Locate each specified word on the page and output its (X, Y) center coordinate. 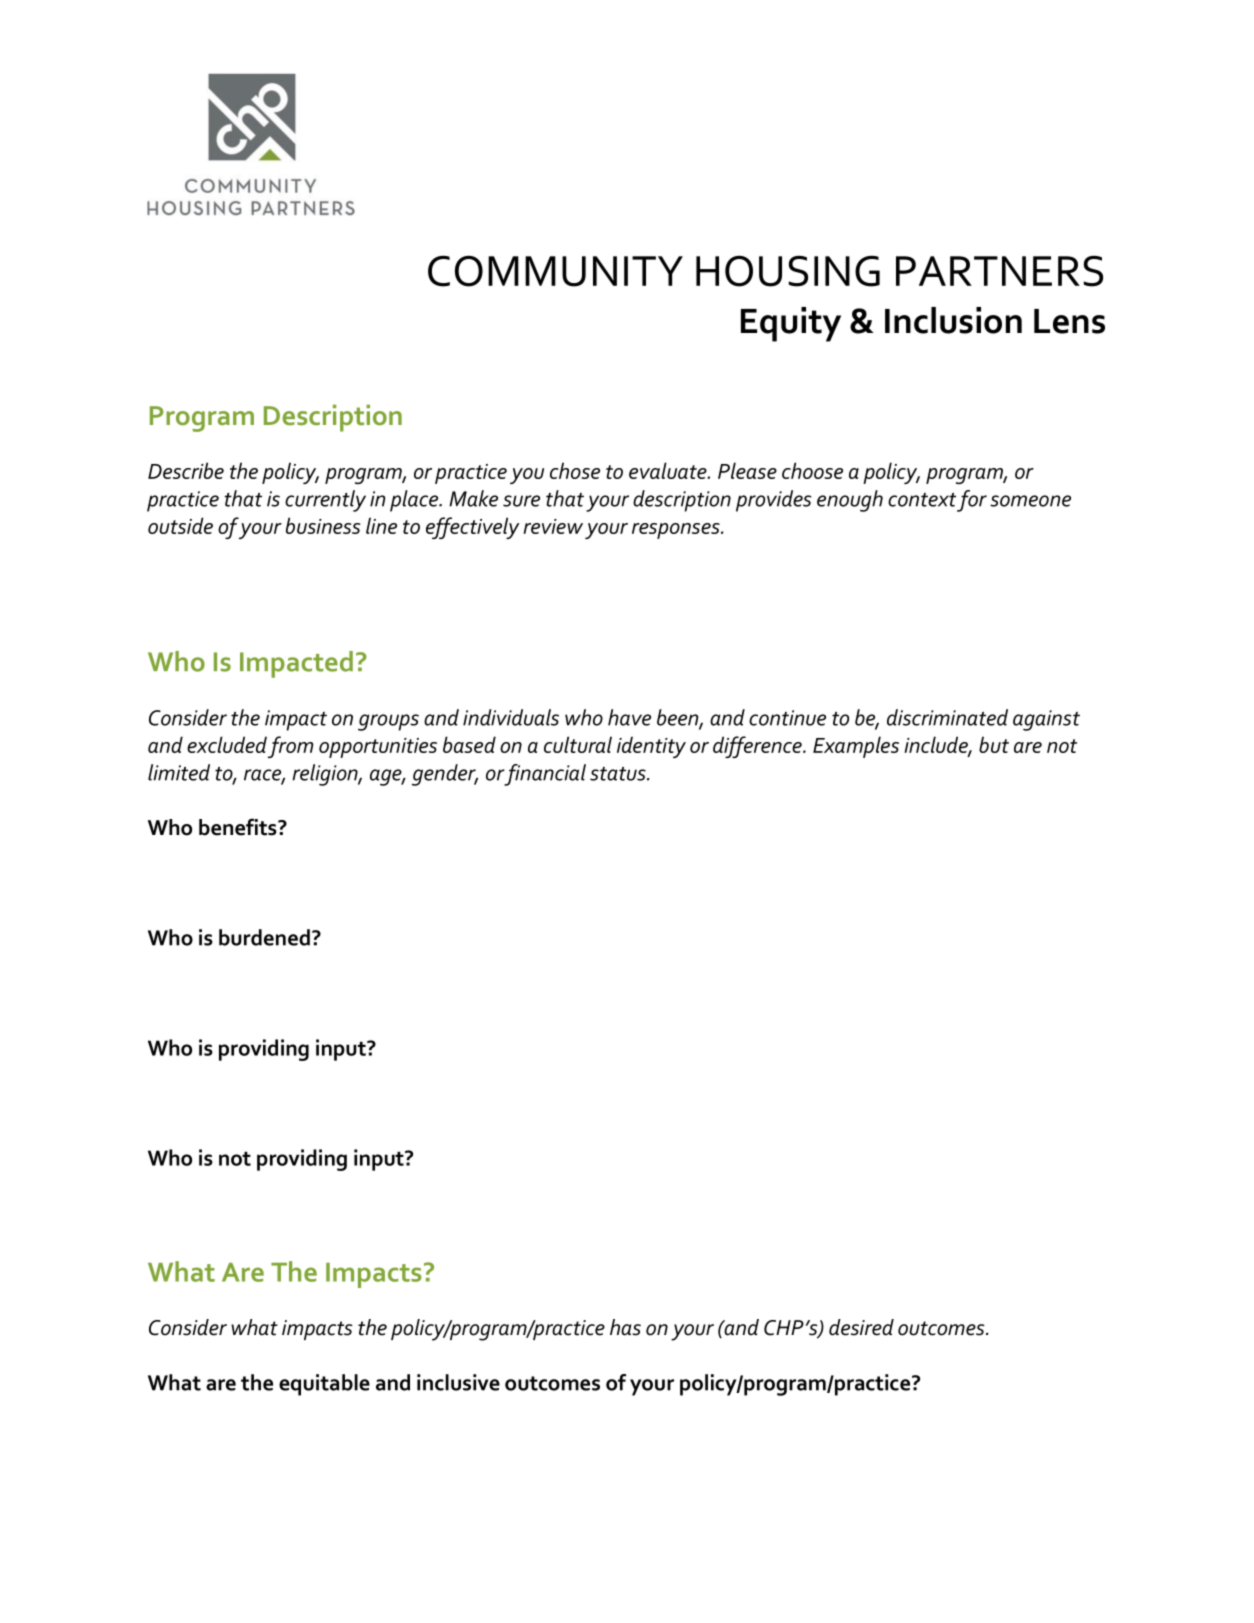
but (994, 744)
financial (545, 775)
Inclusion (953, 320)
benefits (239, 827)
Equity (791, 324)
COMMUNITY (555, 271)
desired (861, 1327)
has (625, 1327)
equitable (324, 1385)
